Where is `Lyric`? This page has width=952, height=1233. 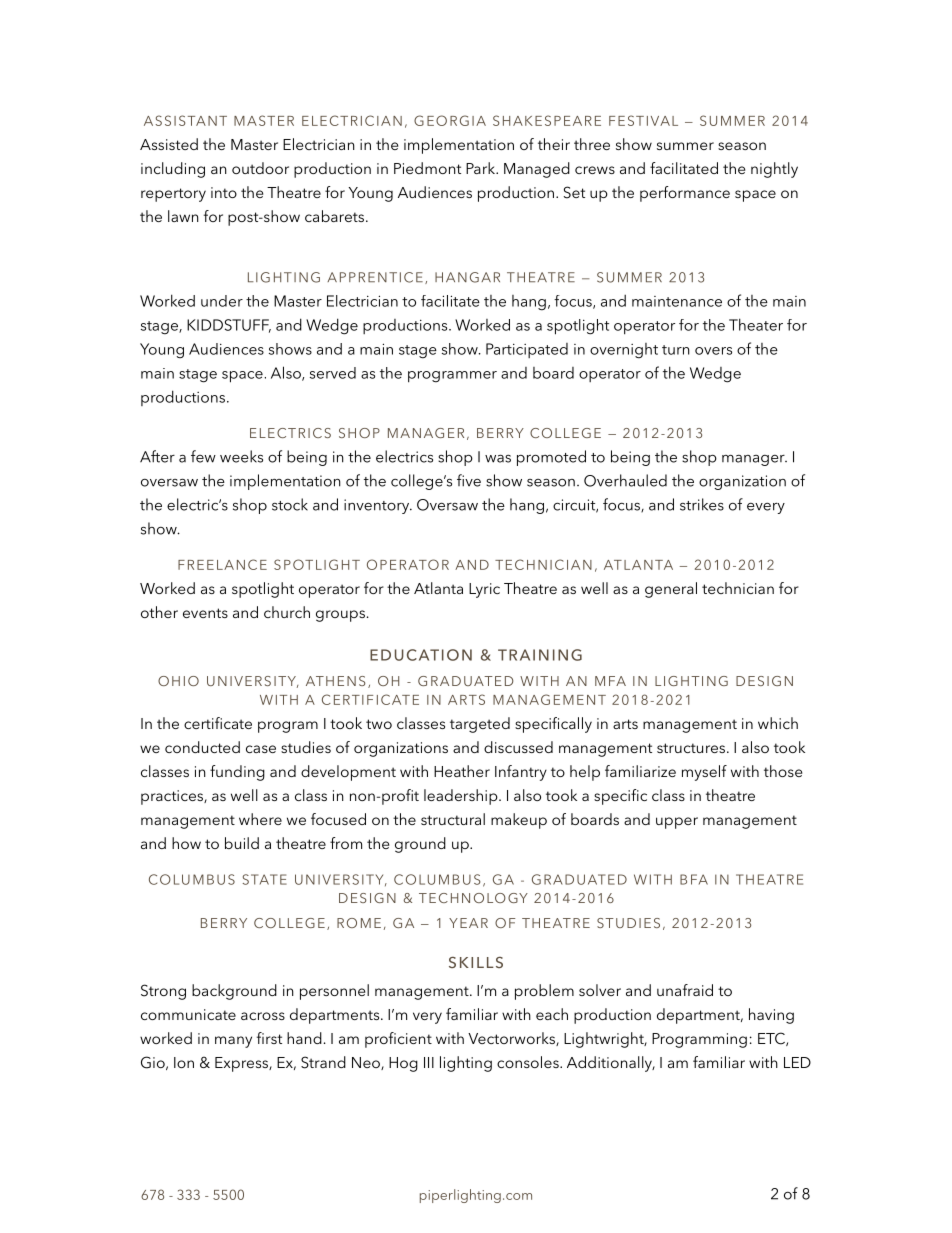
Lyric is located at coordinates (484, 590).
